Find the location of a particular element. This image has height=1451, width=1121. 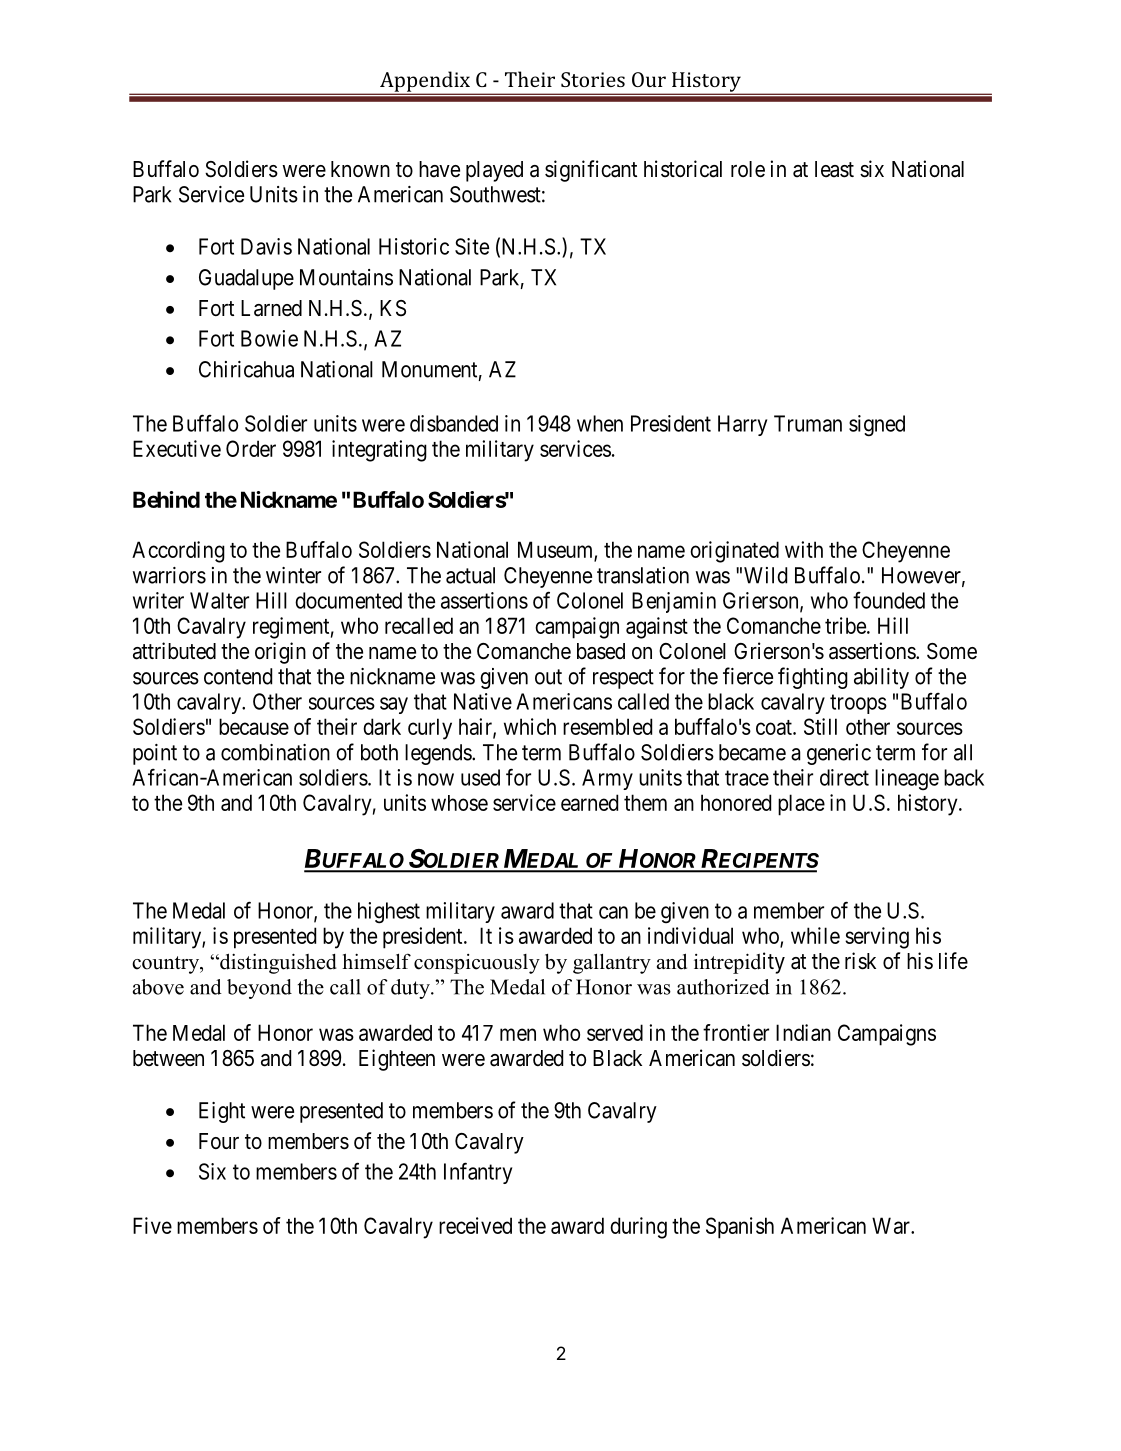

Four is located at coordinates (219, 1141).
